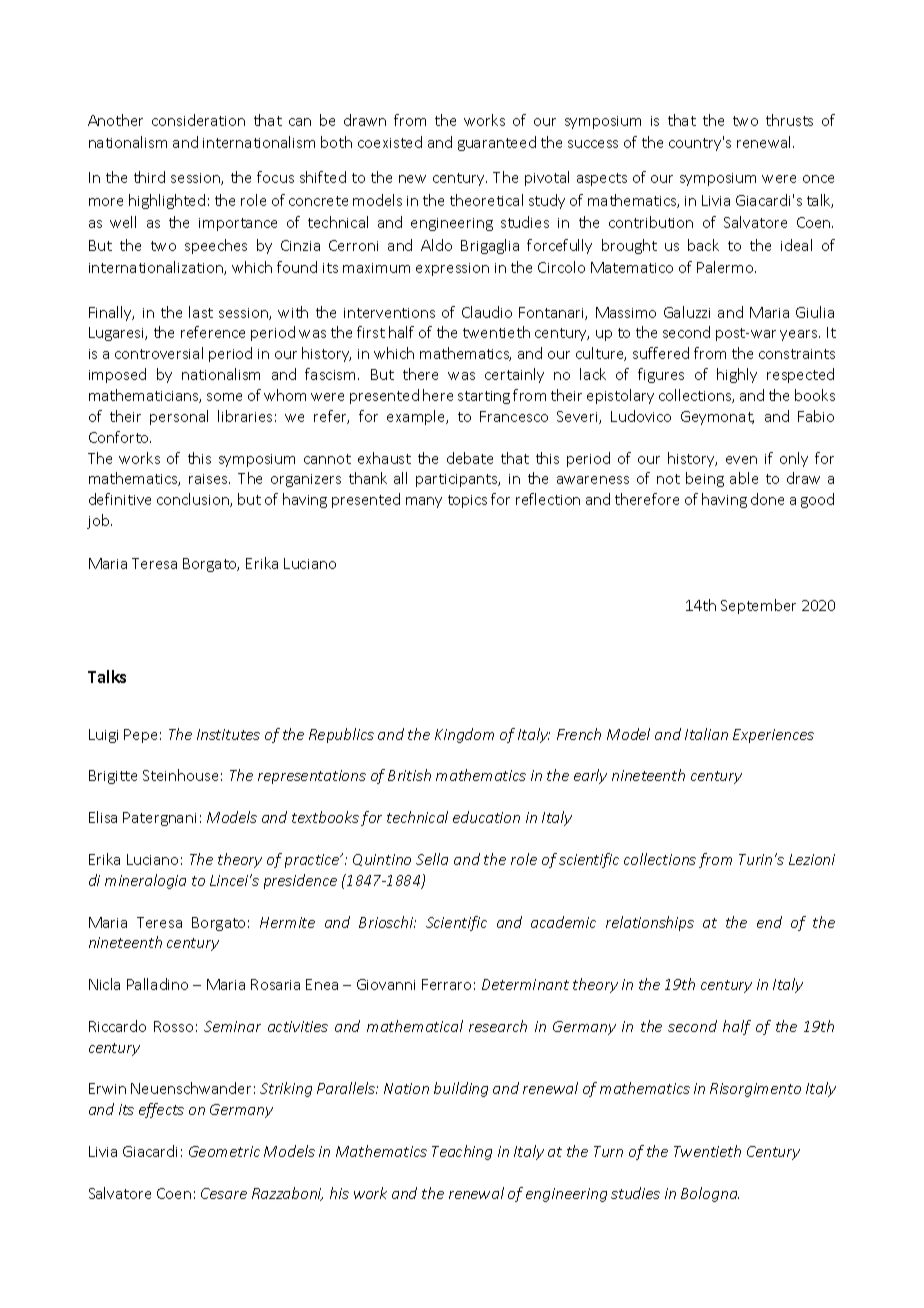  I want to click on personal, so click(179, 417).
